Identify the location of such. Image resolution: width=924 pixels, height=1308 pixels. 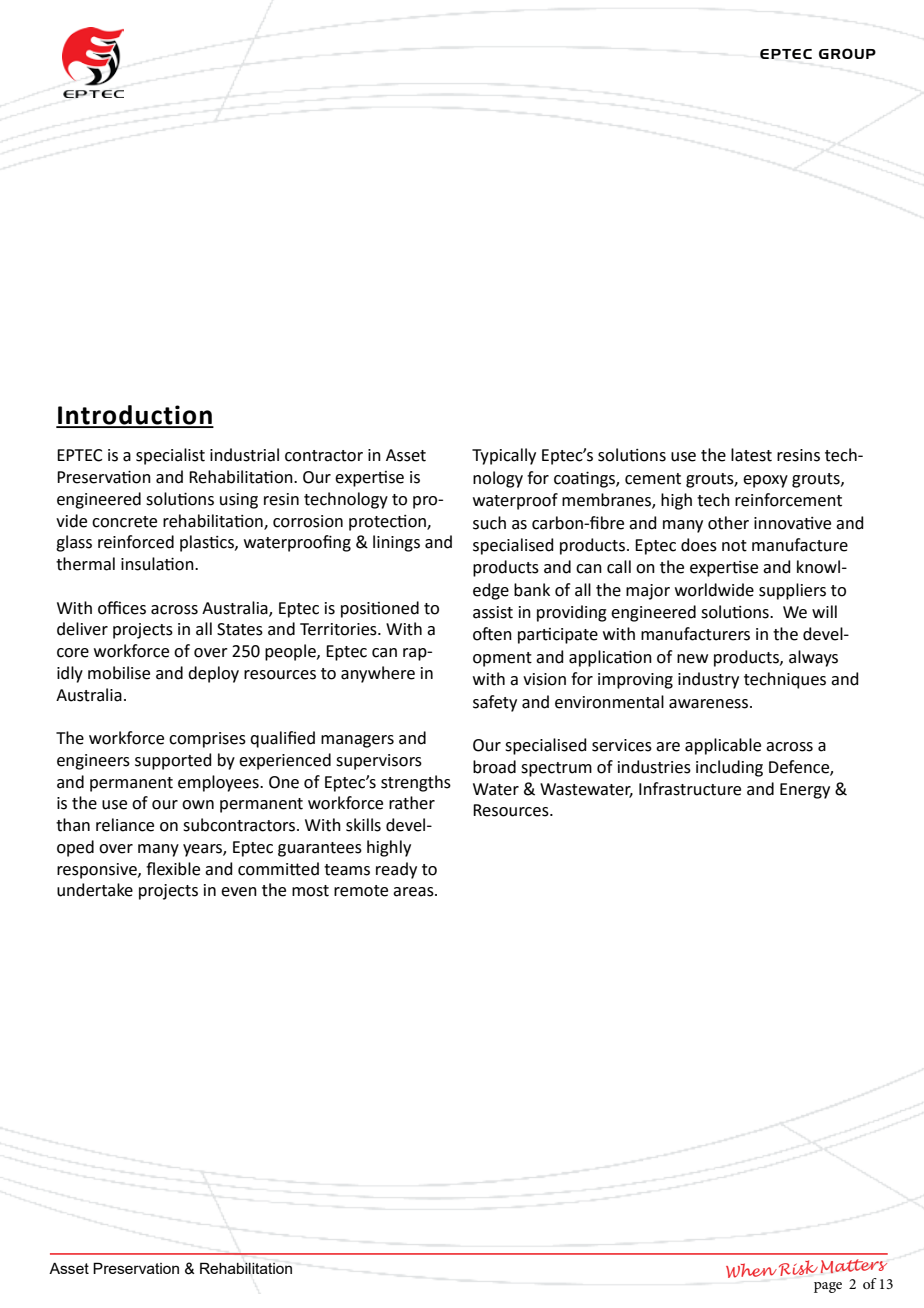
(489, 523).
